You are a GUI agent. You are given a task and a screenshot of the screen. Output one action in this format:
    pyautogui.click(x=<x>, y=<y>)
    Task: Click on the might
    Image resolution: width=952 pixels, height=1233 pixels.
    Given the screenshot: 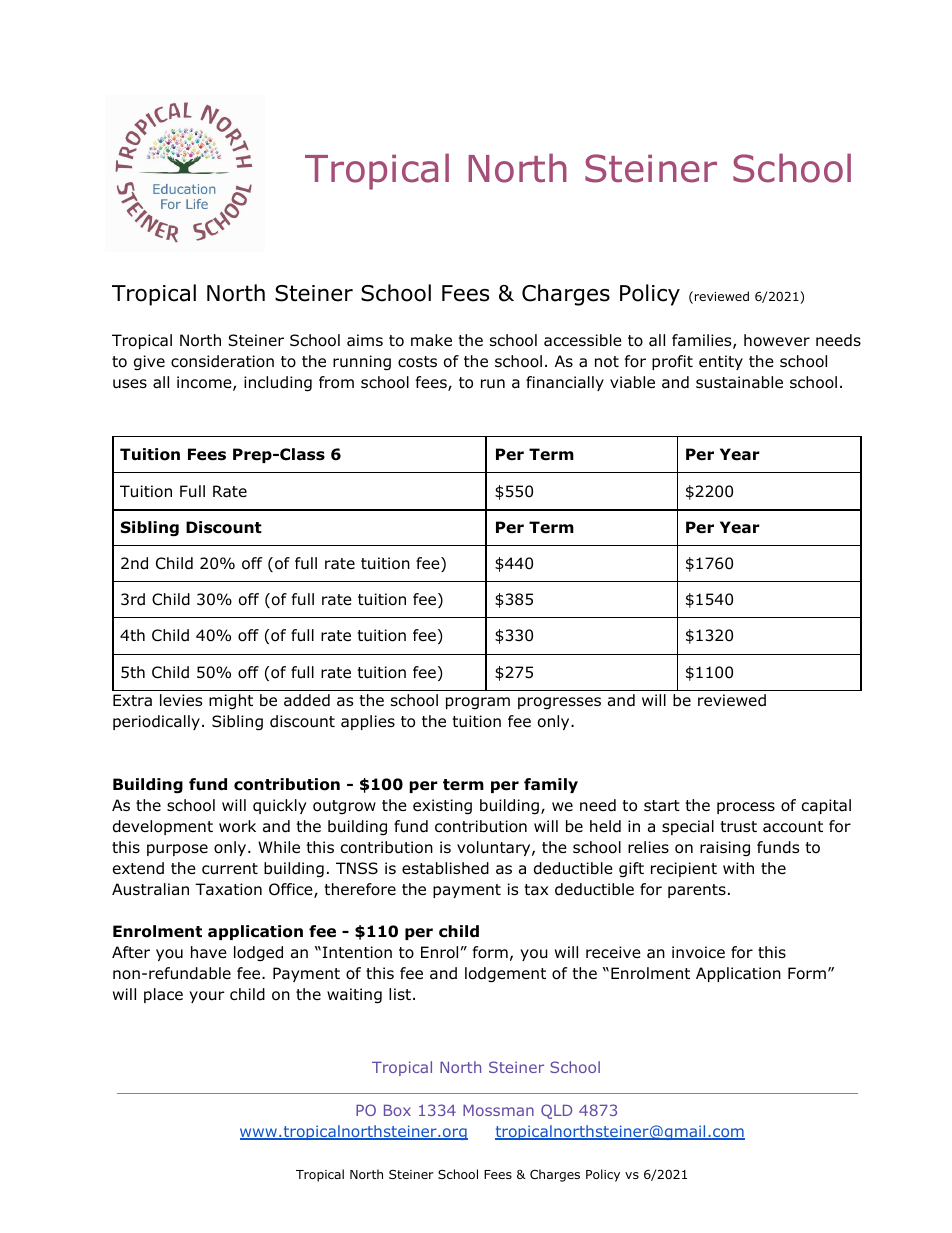 What is the action you would take?
    pyautogui.click(x=231, y=701)
